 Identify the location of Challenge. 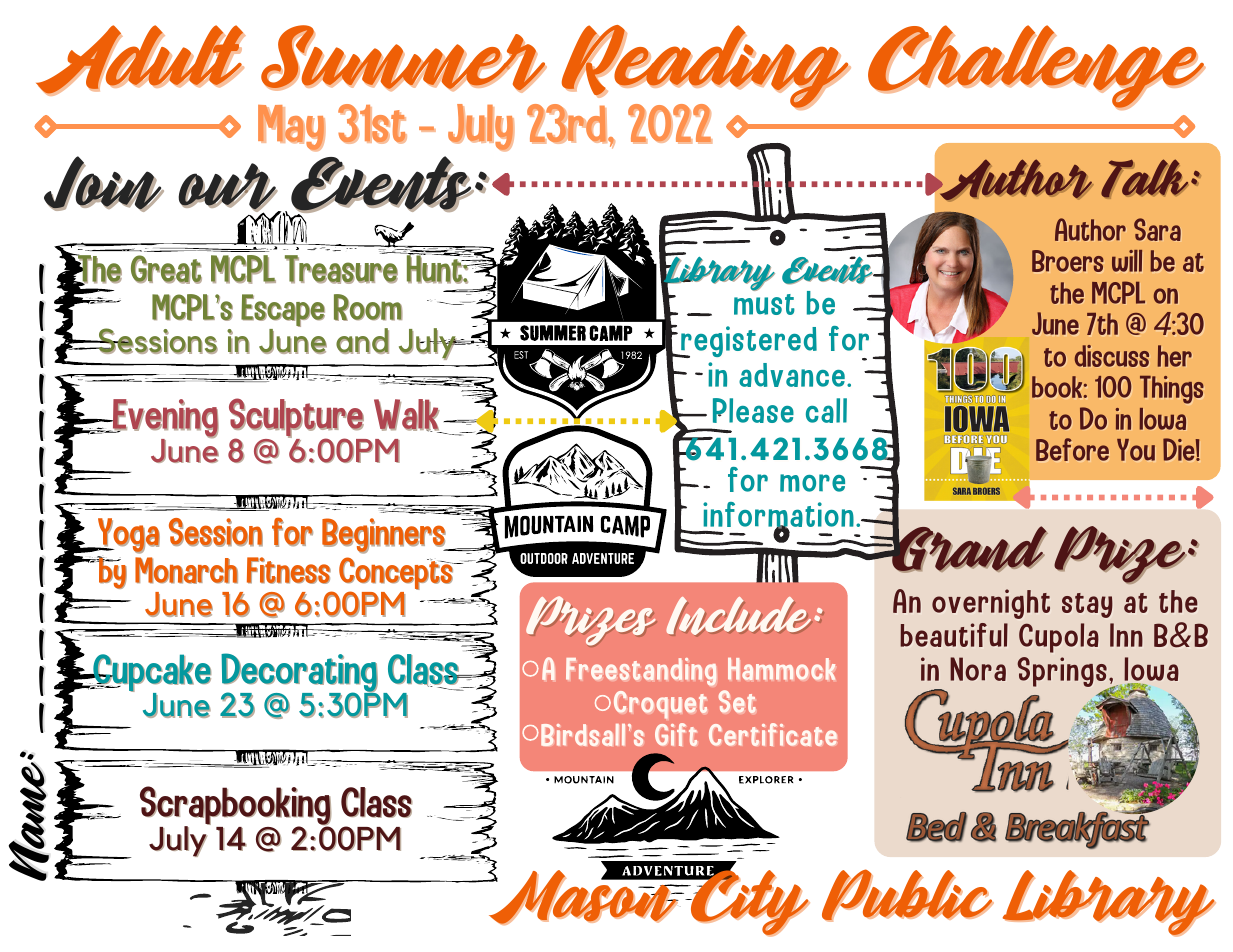
(1037, 67).
